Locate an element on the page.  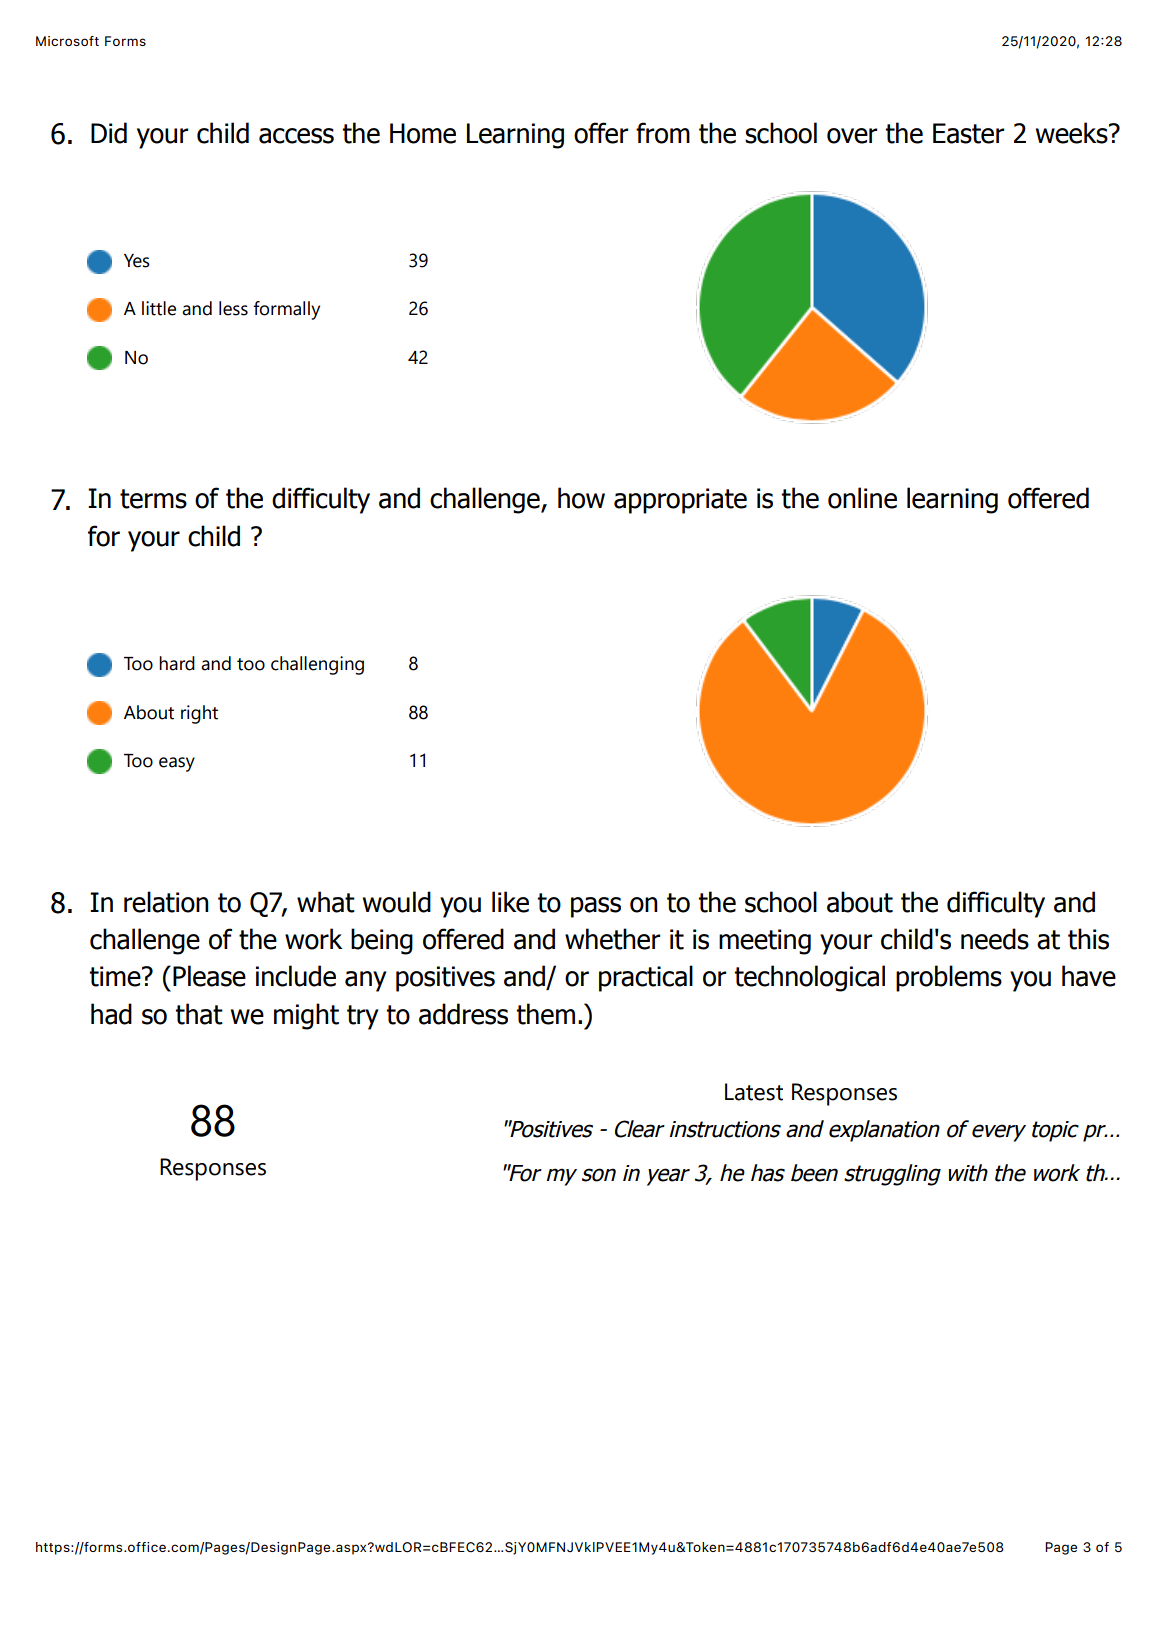
Microsoft is located at coordinates (67, 41).
